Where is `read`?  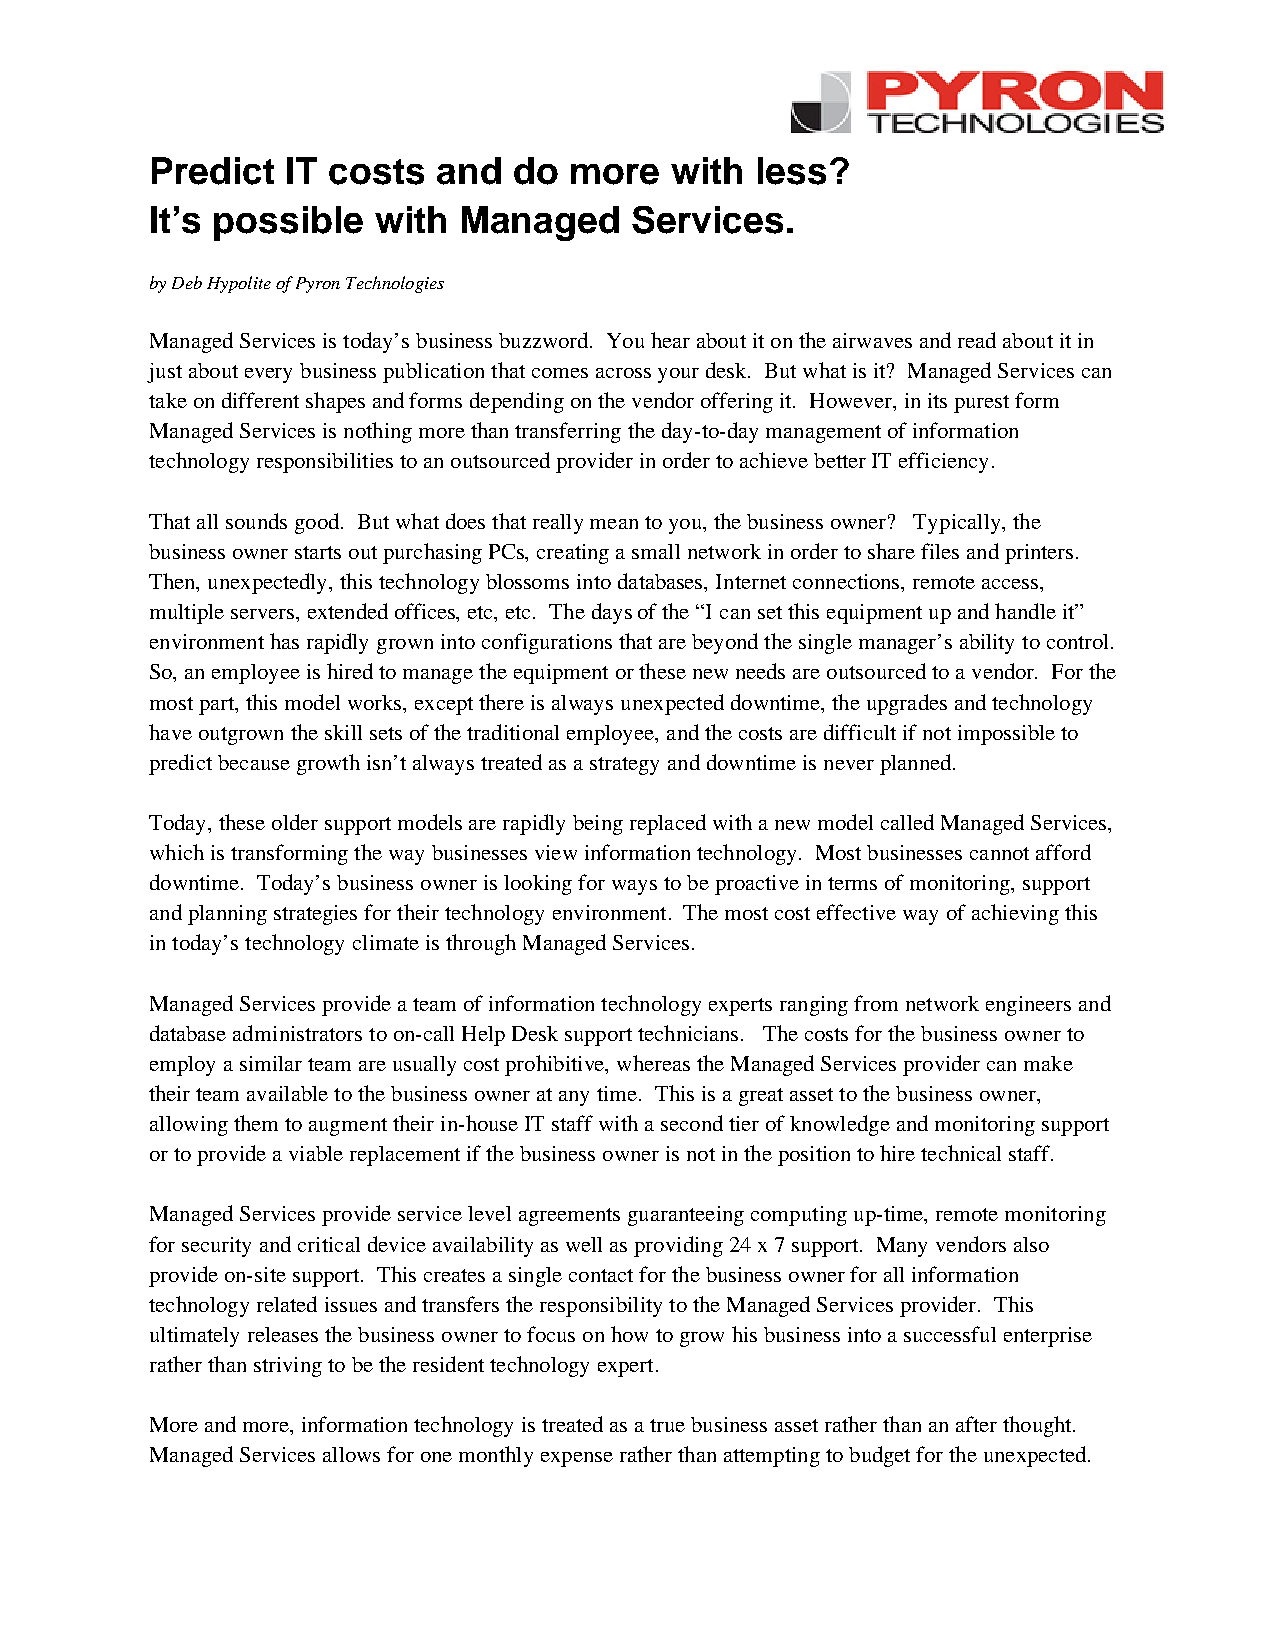 read is located at coordinates (977, 340).
